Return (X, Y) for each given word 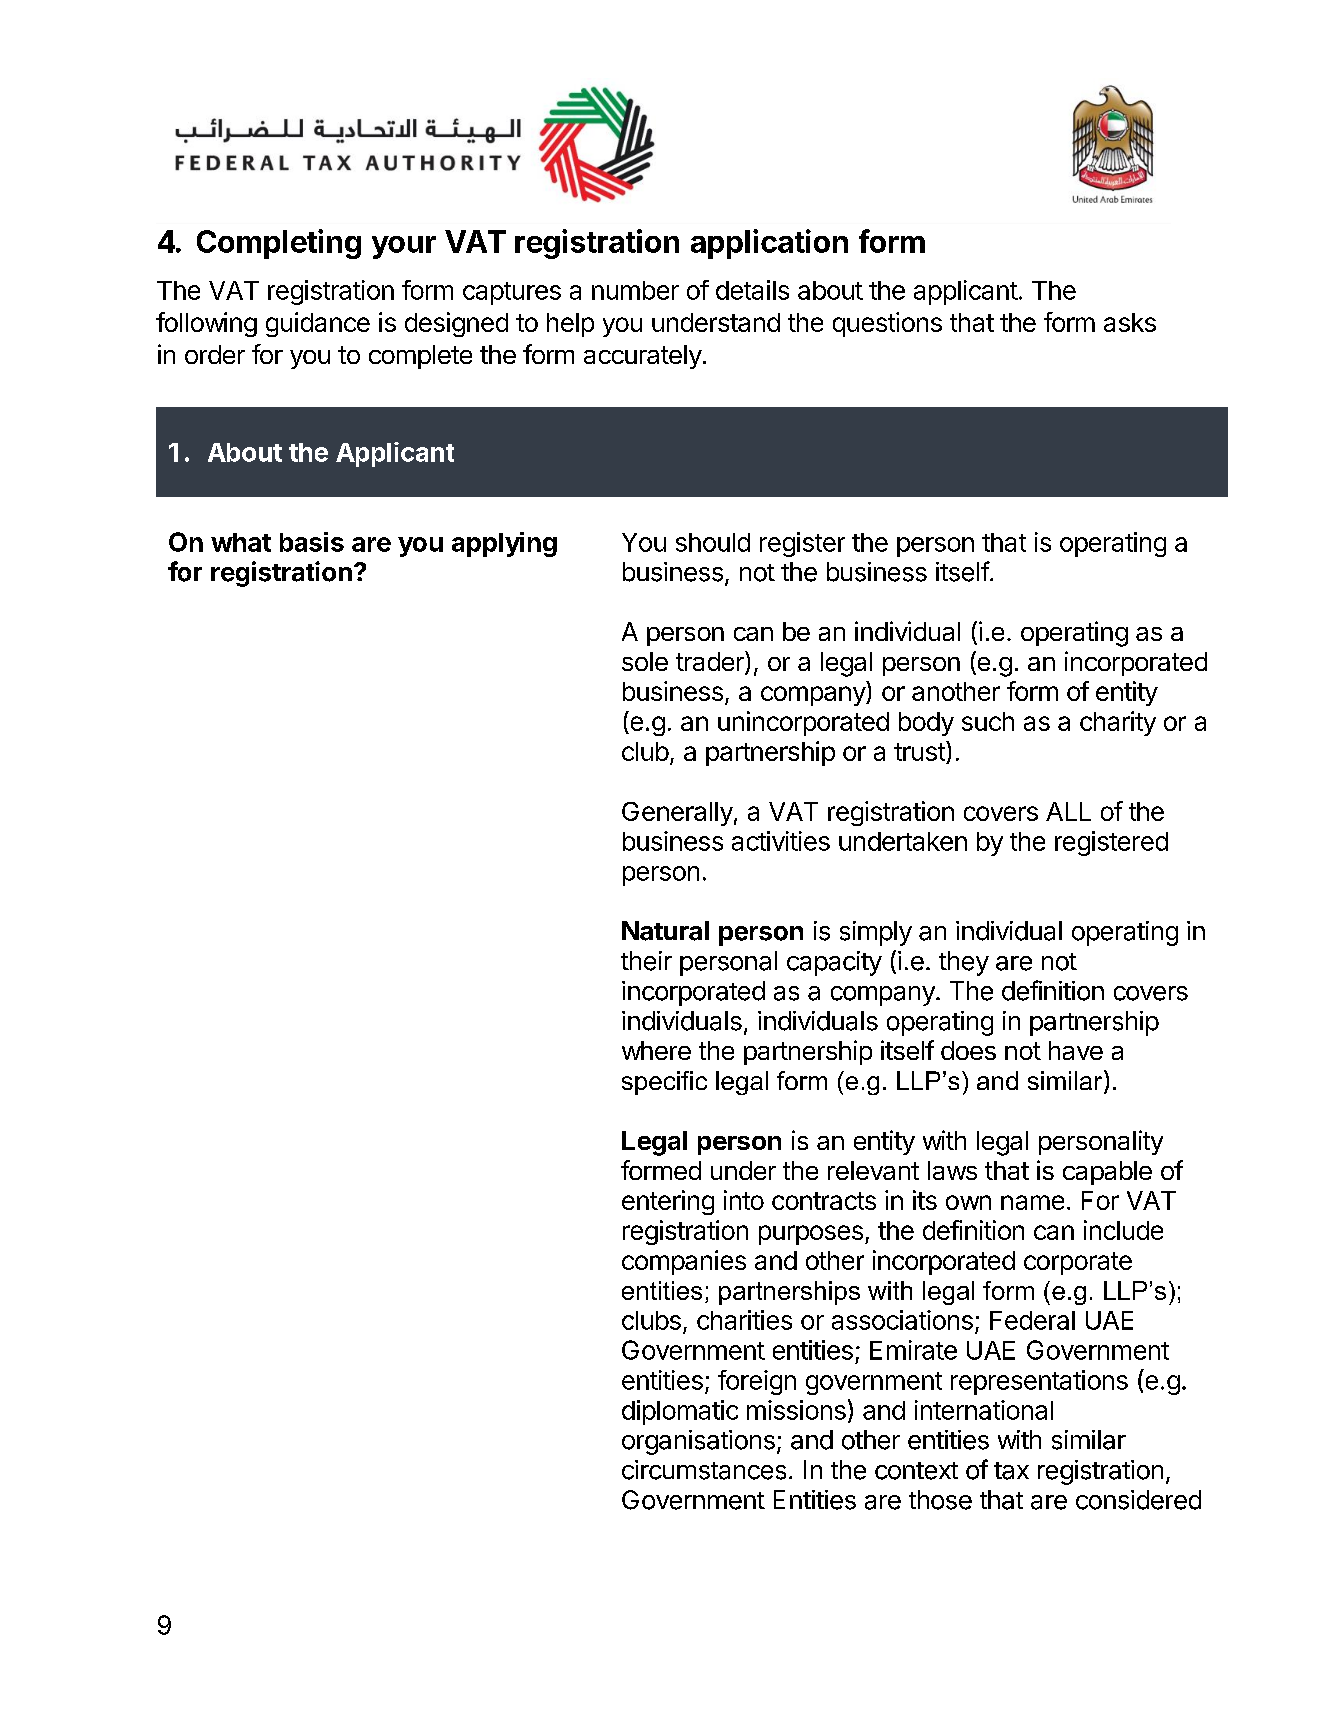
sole (645, 661)
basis (312, 542)
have (1076, 1050)
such (988, 721)
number (635, 290)
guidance (318, 324)
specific (664, 1083)
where (656, 1050)
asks (1130, 322)
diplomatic (680, 1412)
